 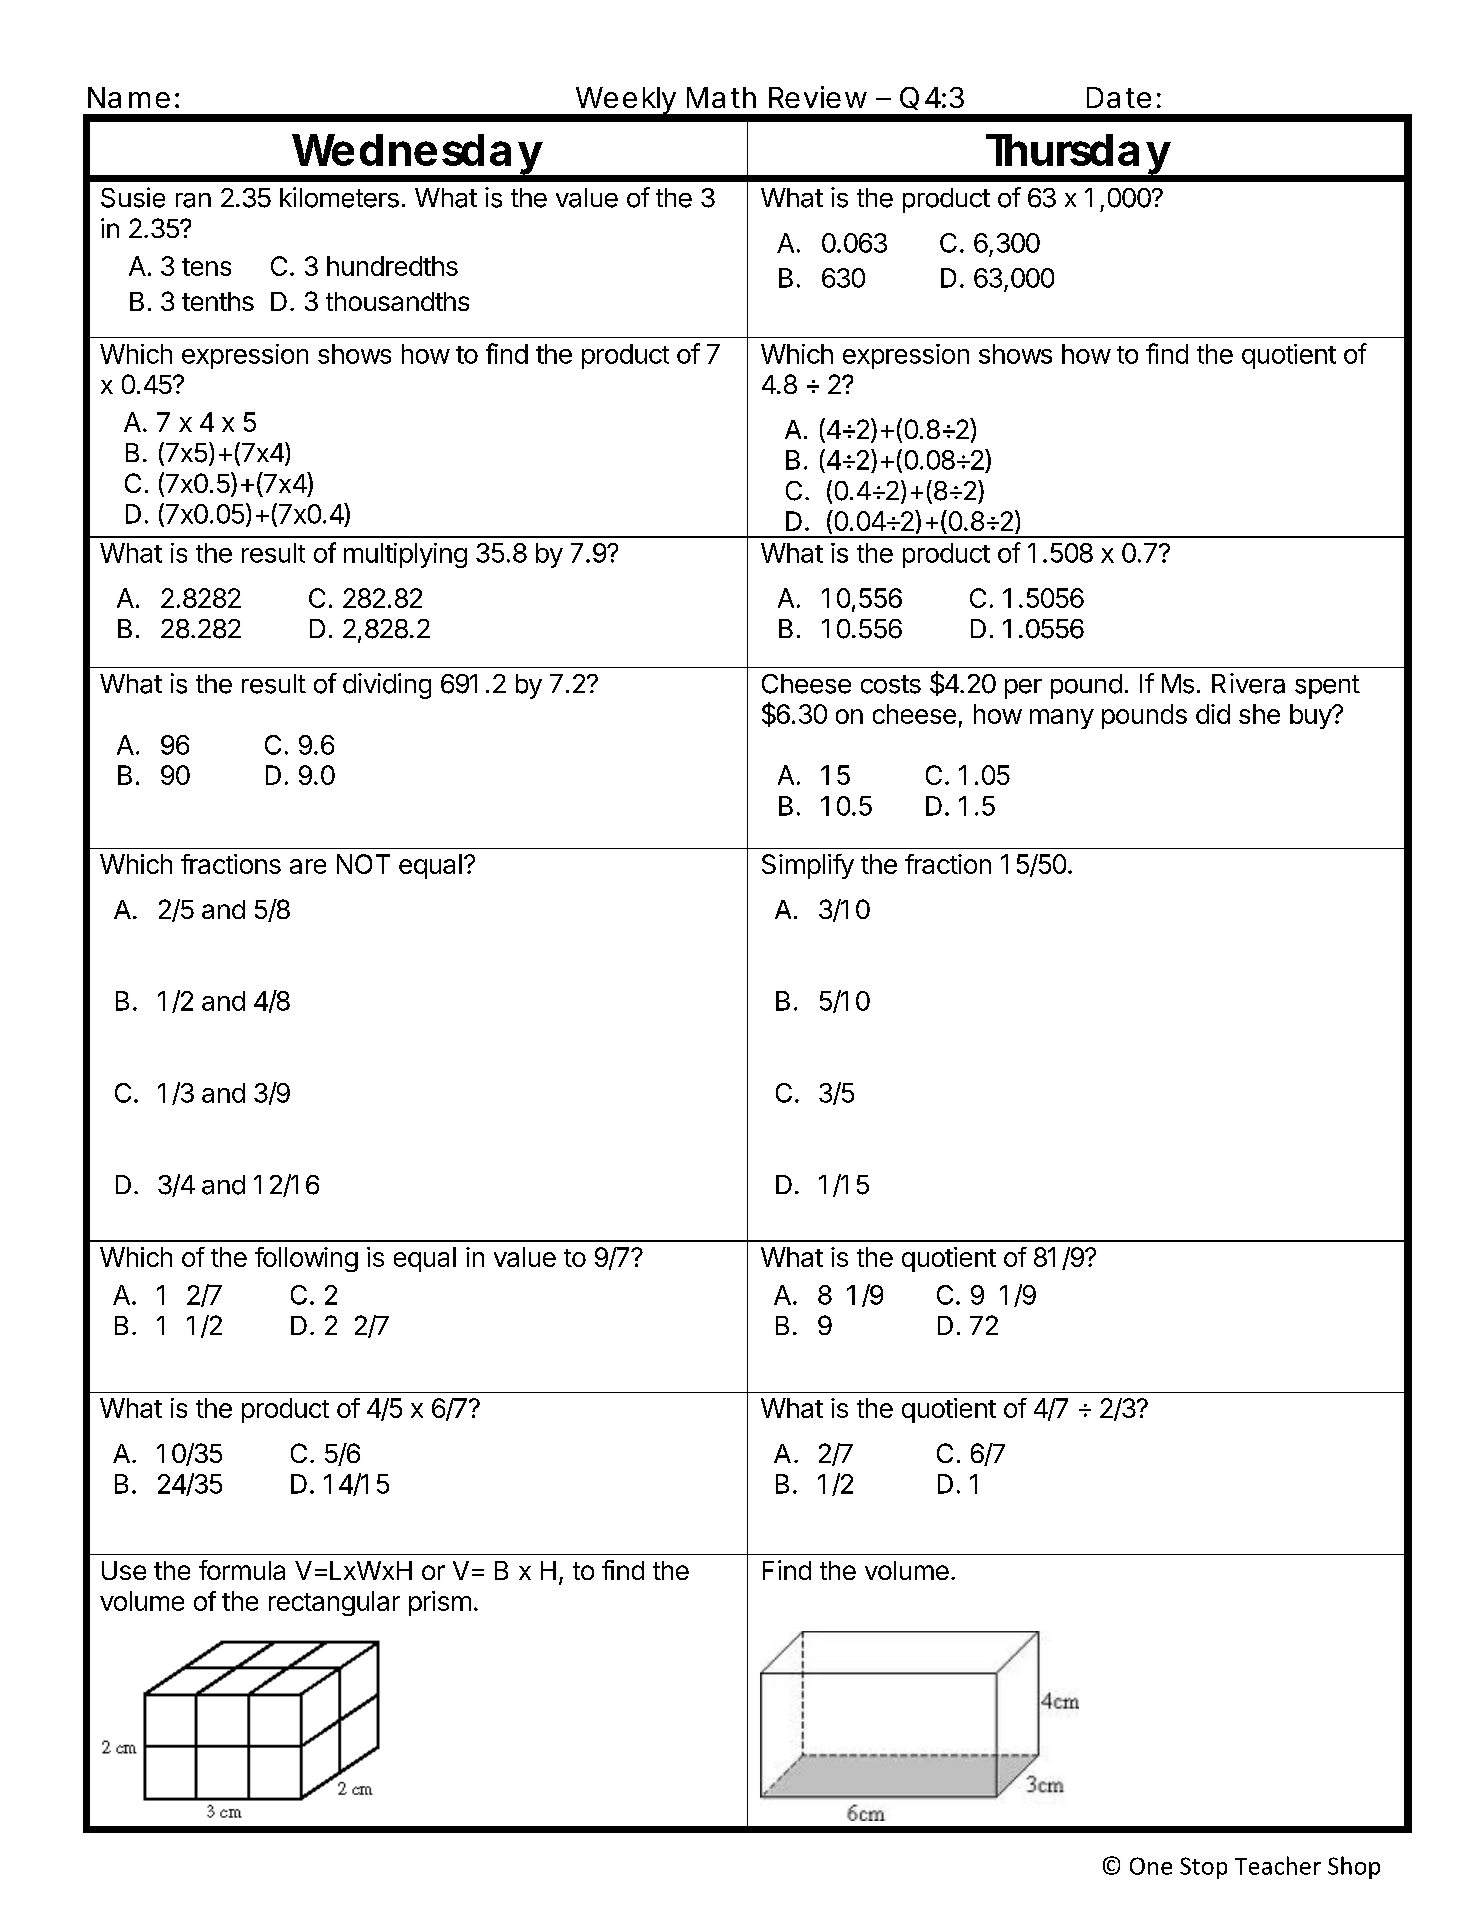 I want to click on kilometers, so click(x=339, y=197).
